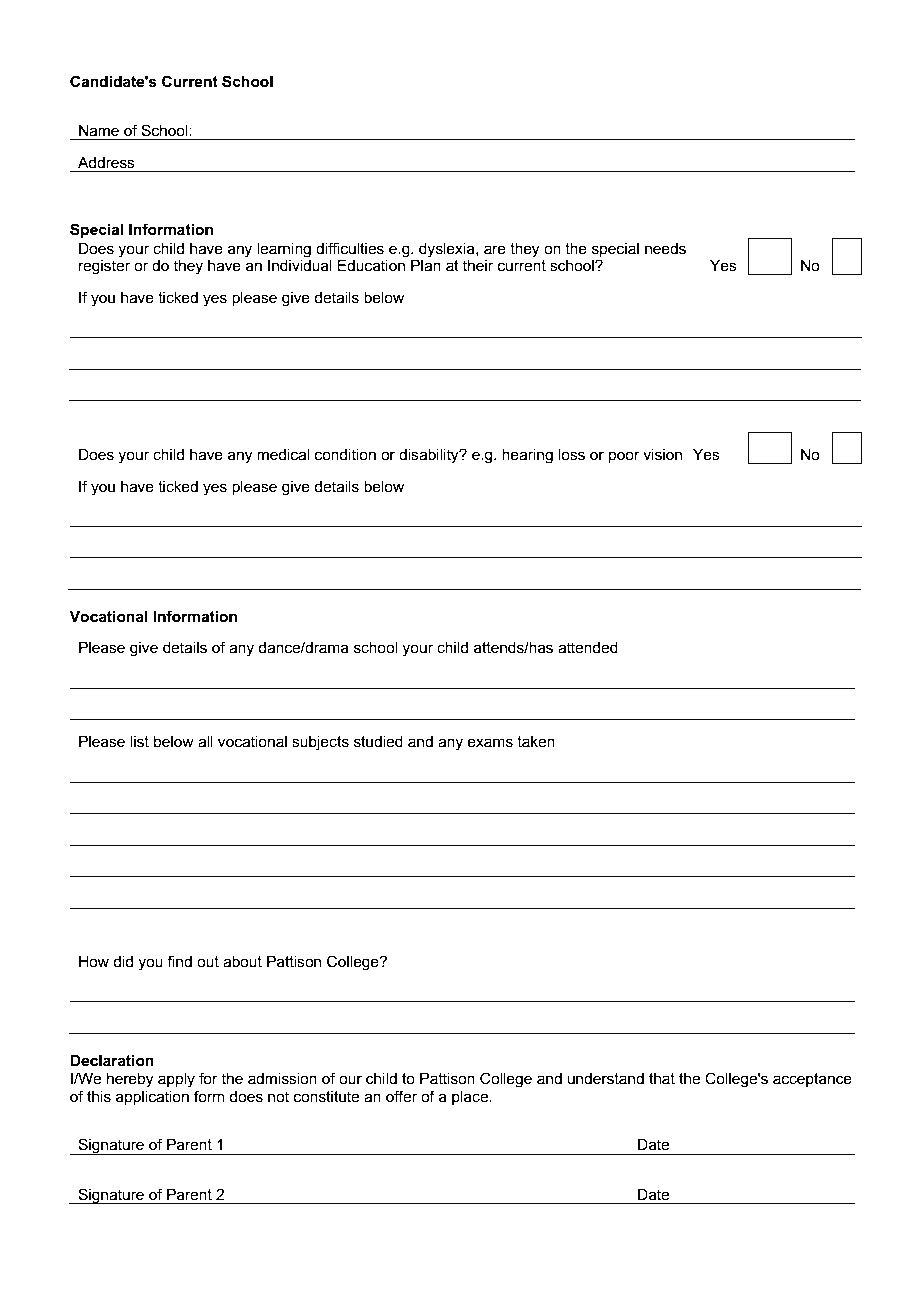 The width and height of the screenshot is (924, 1308). I want to click on Address, so click(106, 162).
